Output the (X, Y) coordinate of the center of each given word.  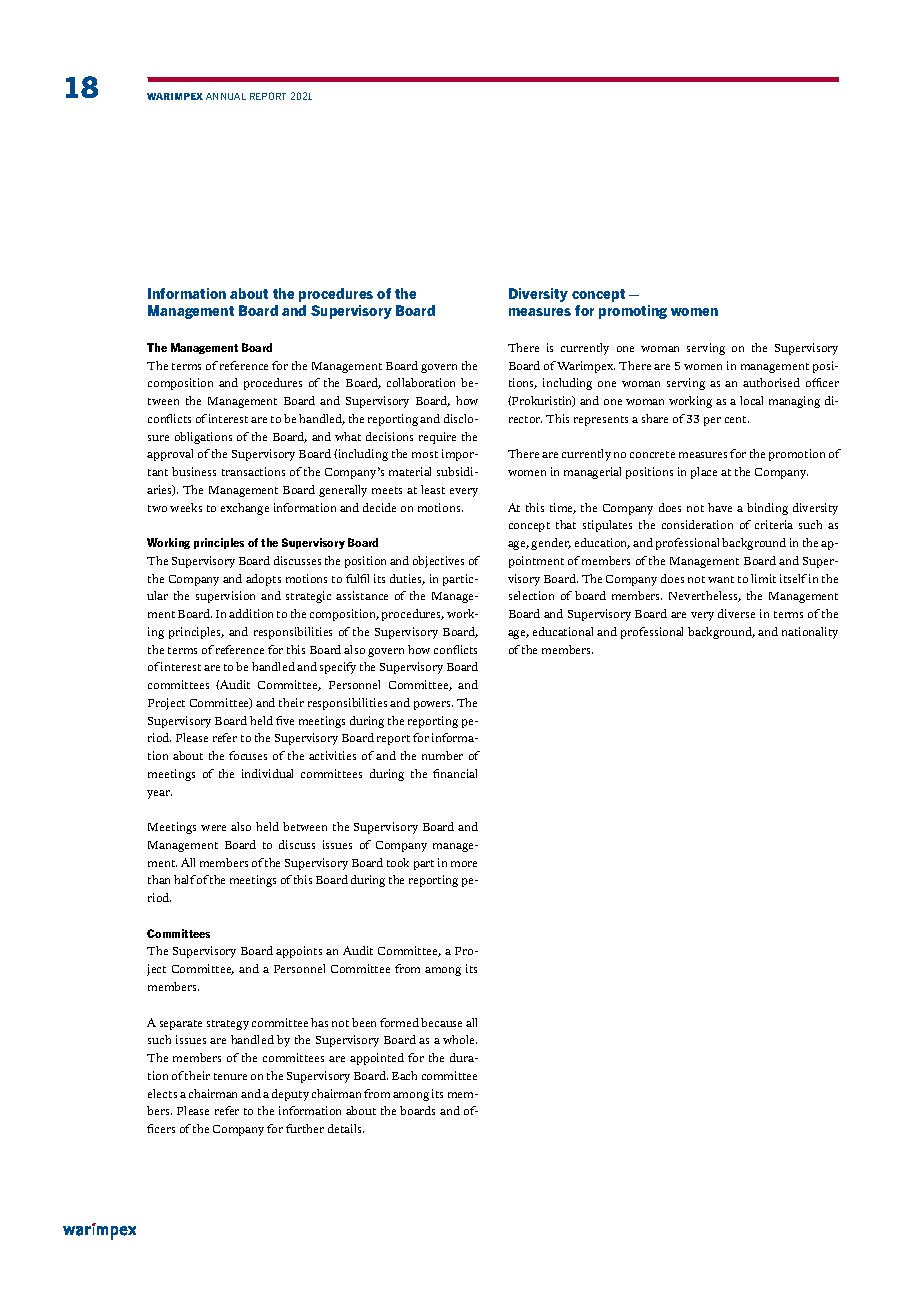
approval (170, 455)
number (442, 755)
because (441, 1022)
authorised (771, 382)
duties (407, 579)
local (751, 400)
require (437, 438)
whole (460, 1039)
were (213, 828)
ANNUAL (226, 96)
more (464, 864)
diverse (736, 613)
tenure (230, 1076)
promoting (633, 312)
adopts (263, 580)
